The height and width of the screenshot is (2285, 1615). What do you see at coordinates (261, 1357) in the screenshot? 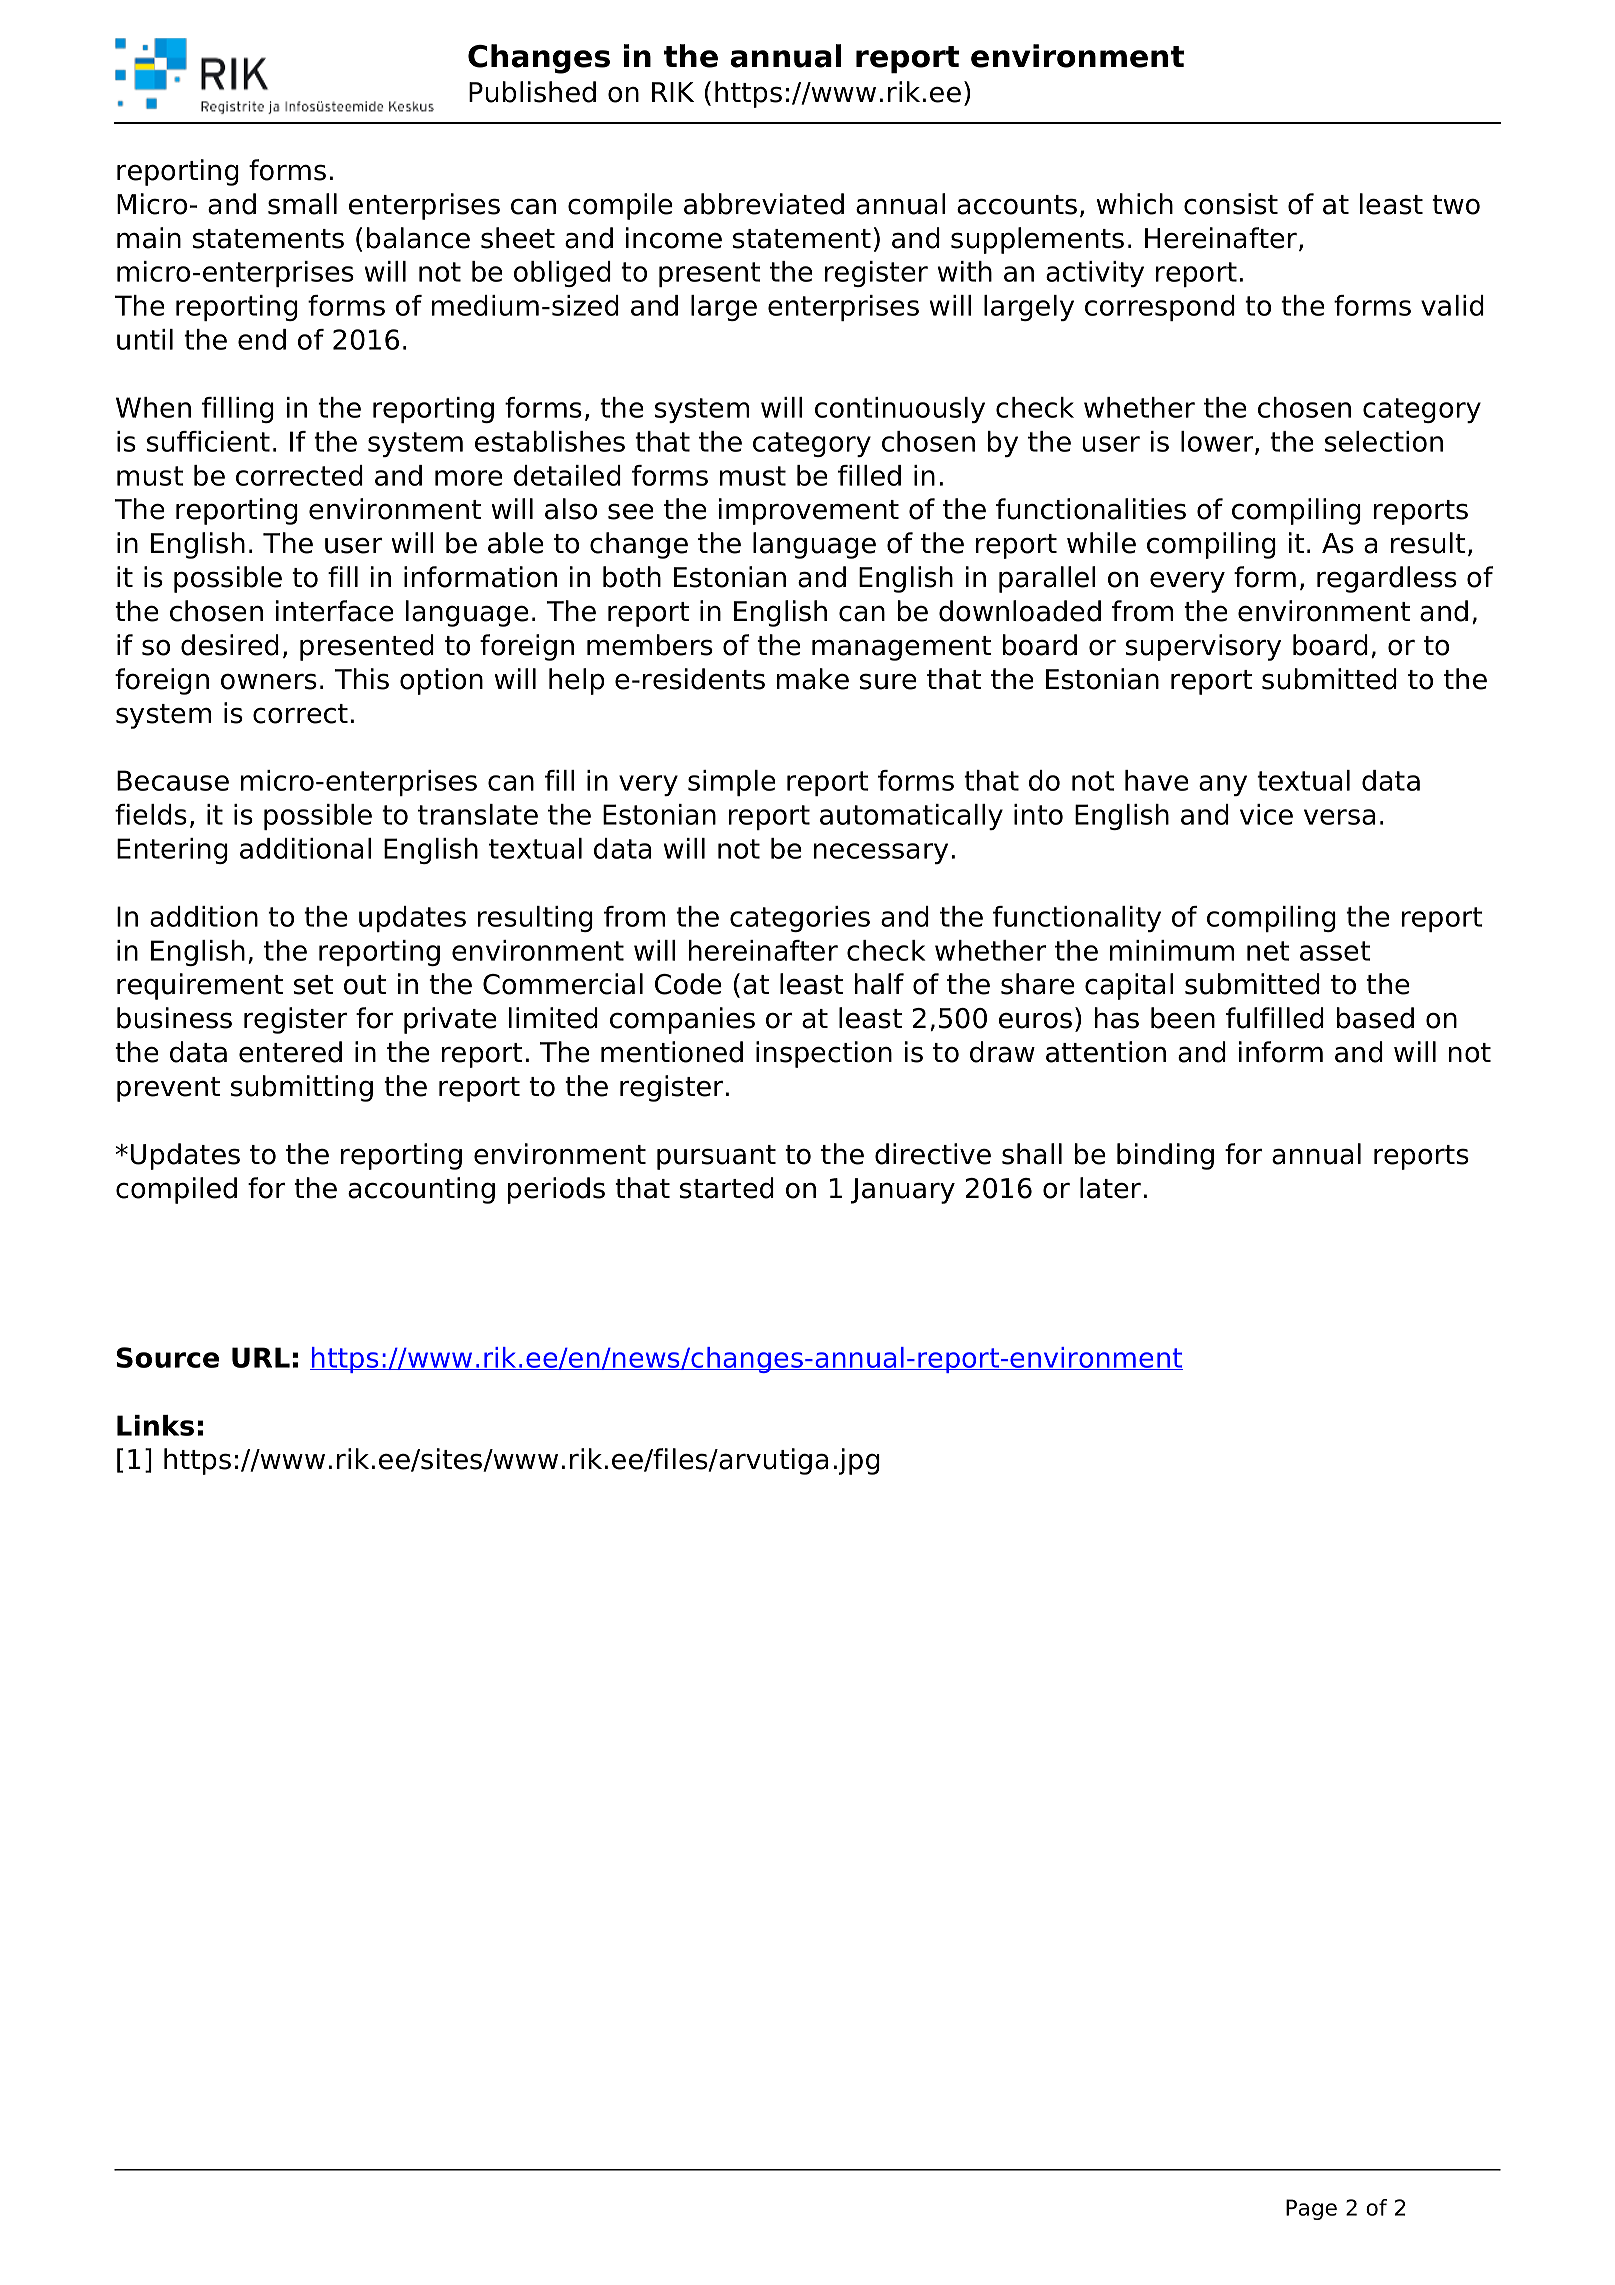
I see `URL` at bounding box center [261, 1357].
